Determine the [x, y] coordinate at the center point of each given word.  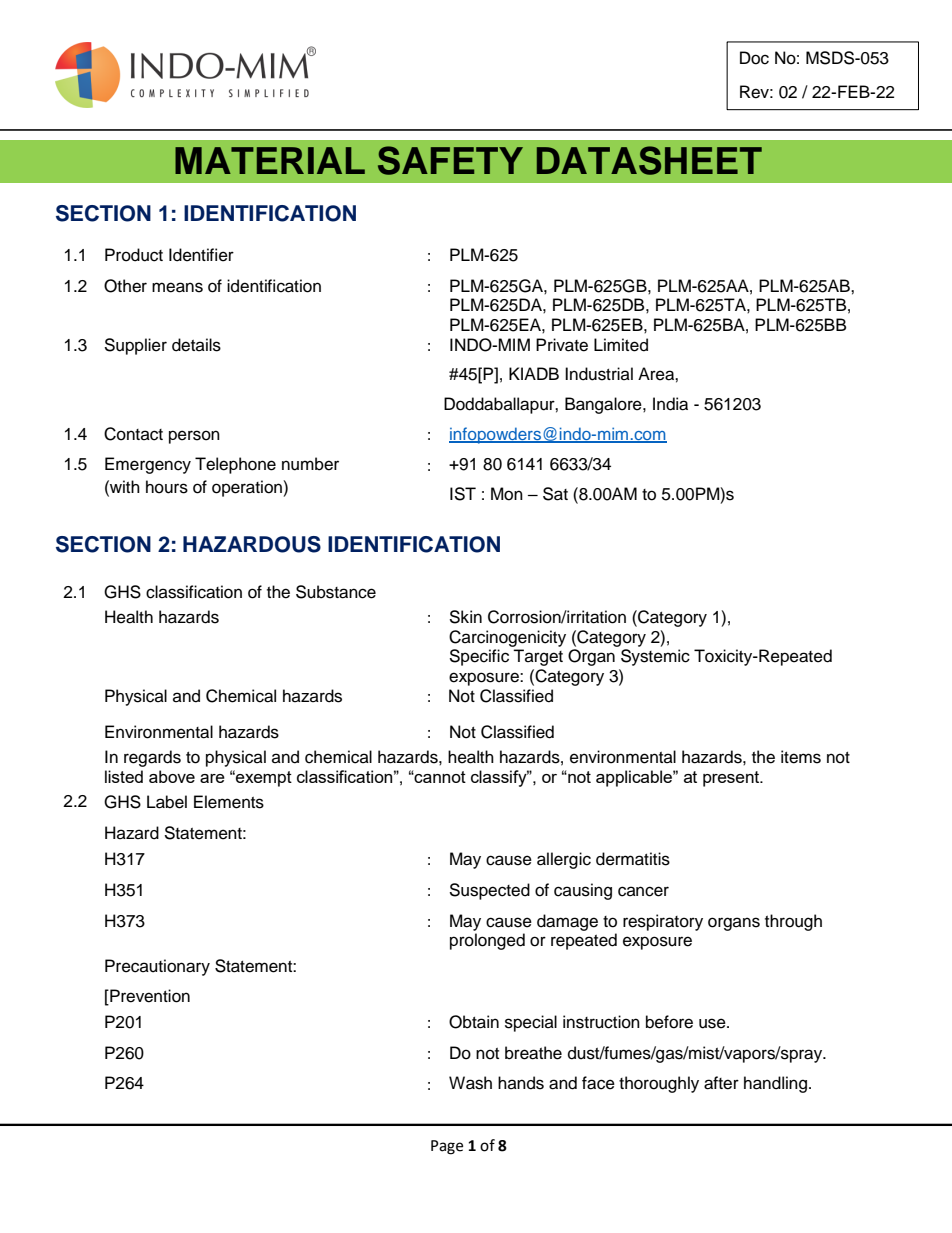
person [194, 437]
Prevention [149, 997]
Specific [479, 657]
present [732, 779]
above [172, 776]
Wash [470, 1083]
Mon [507, 494]
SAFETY [450, 160]
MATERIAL [270, 160]
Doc [754, 58]
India [670, 404]
